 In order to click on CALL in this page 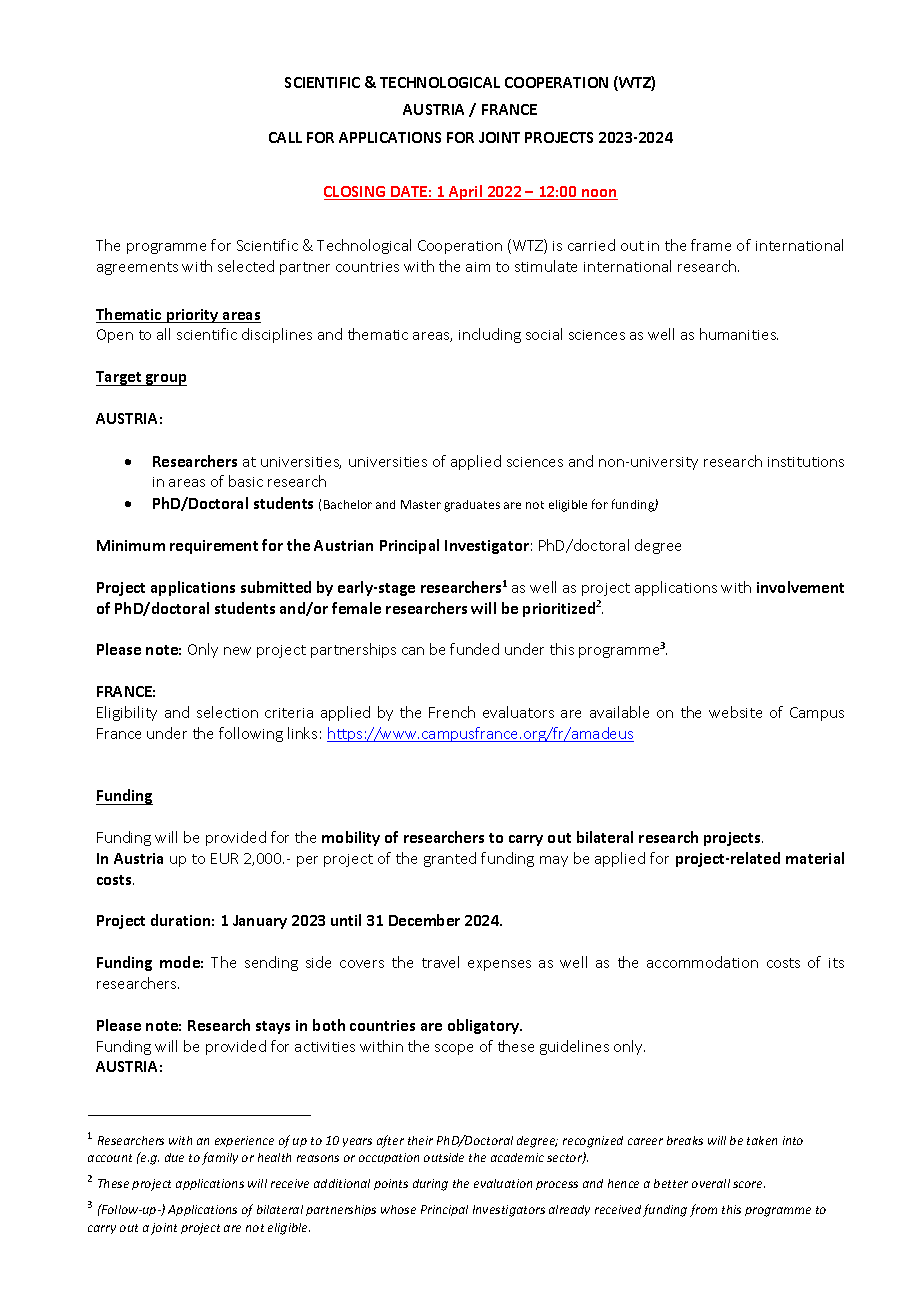, I will do `click(285, 137)`.
